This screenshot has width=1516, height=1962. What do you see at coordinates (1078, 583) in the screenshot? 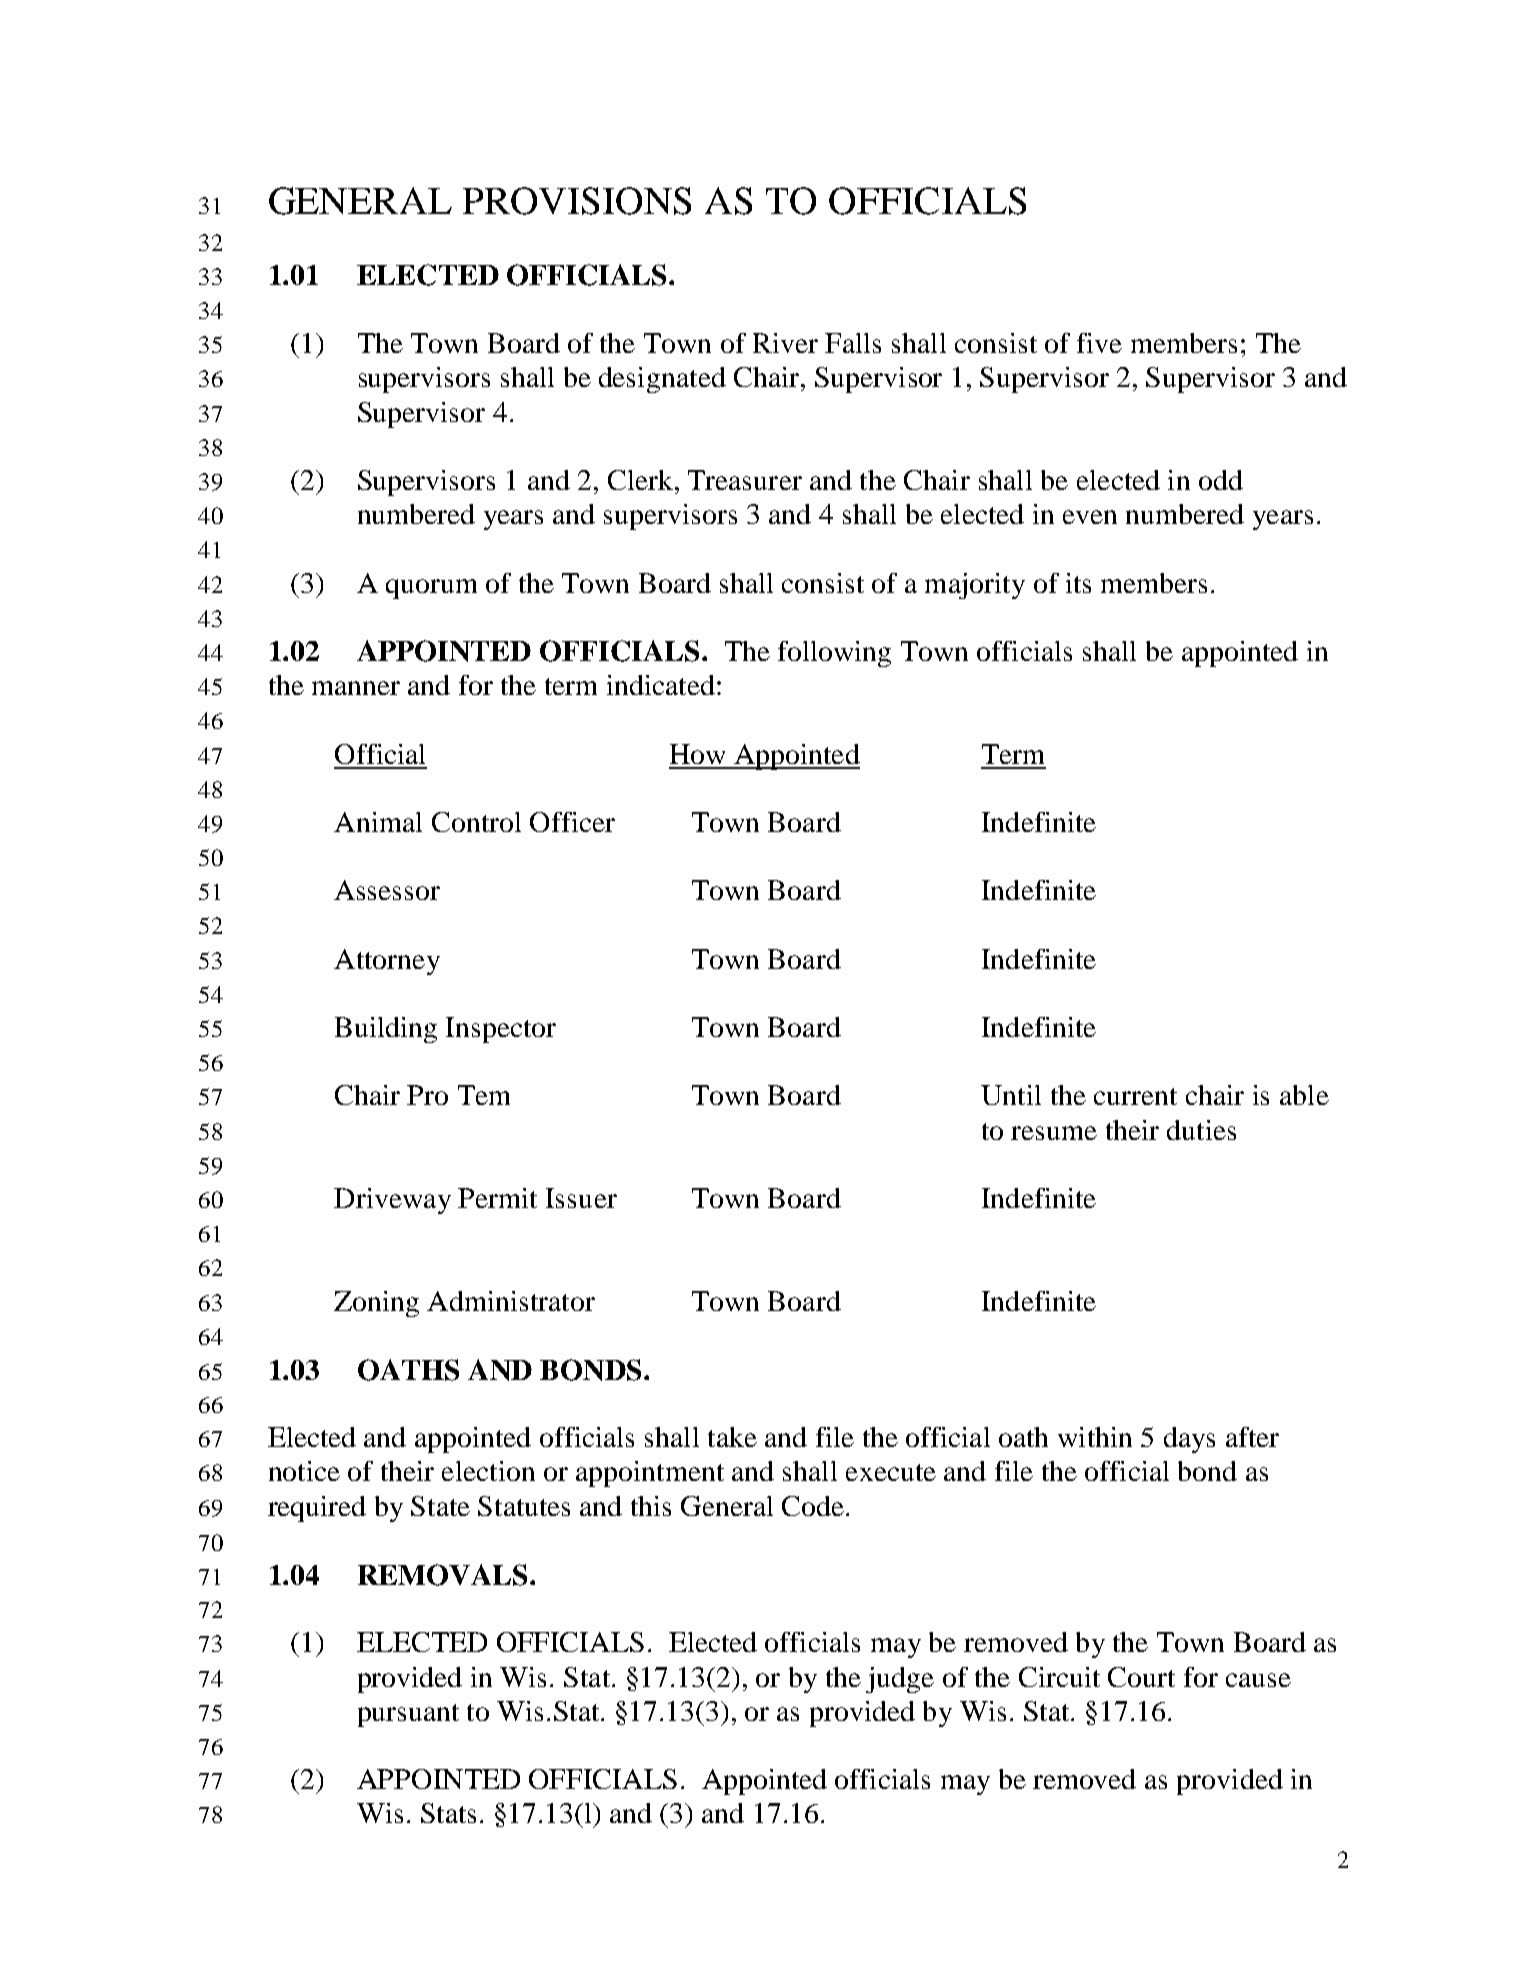
I see `its` at bounding box center [1078, 583].
